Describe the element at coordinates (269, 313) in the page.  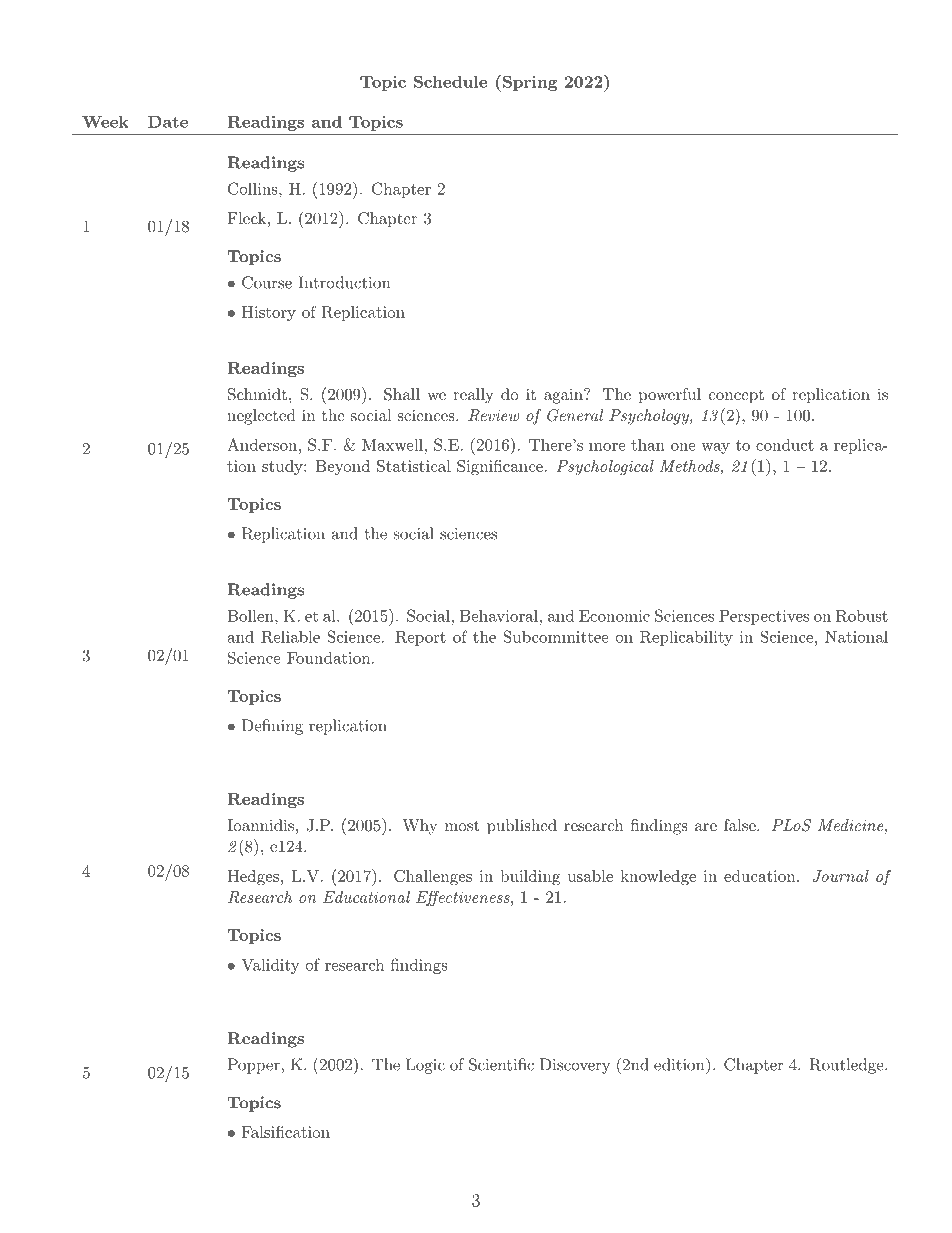
I see `History` at that location.
